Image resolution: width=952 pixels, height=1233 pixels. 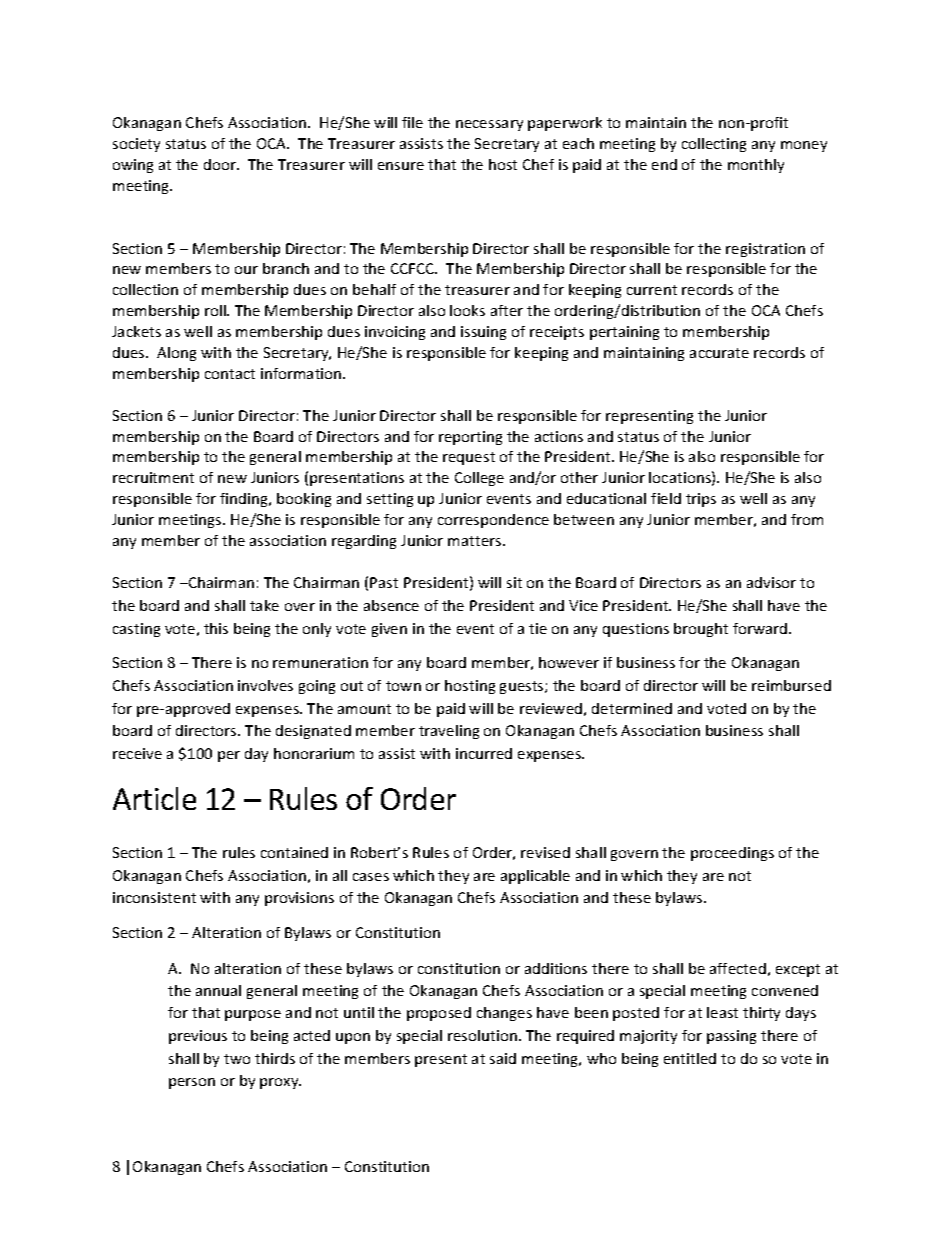 What do you see at coordinates (714, 145) in the image?
I see `collecting` at bounding box center [714, 145].
